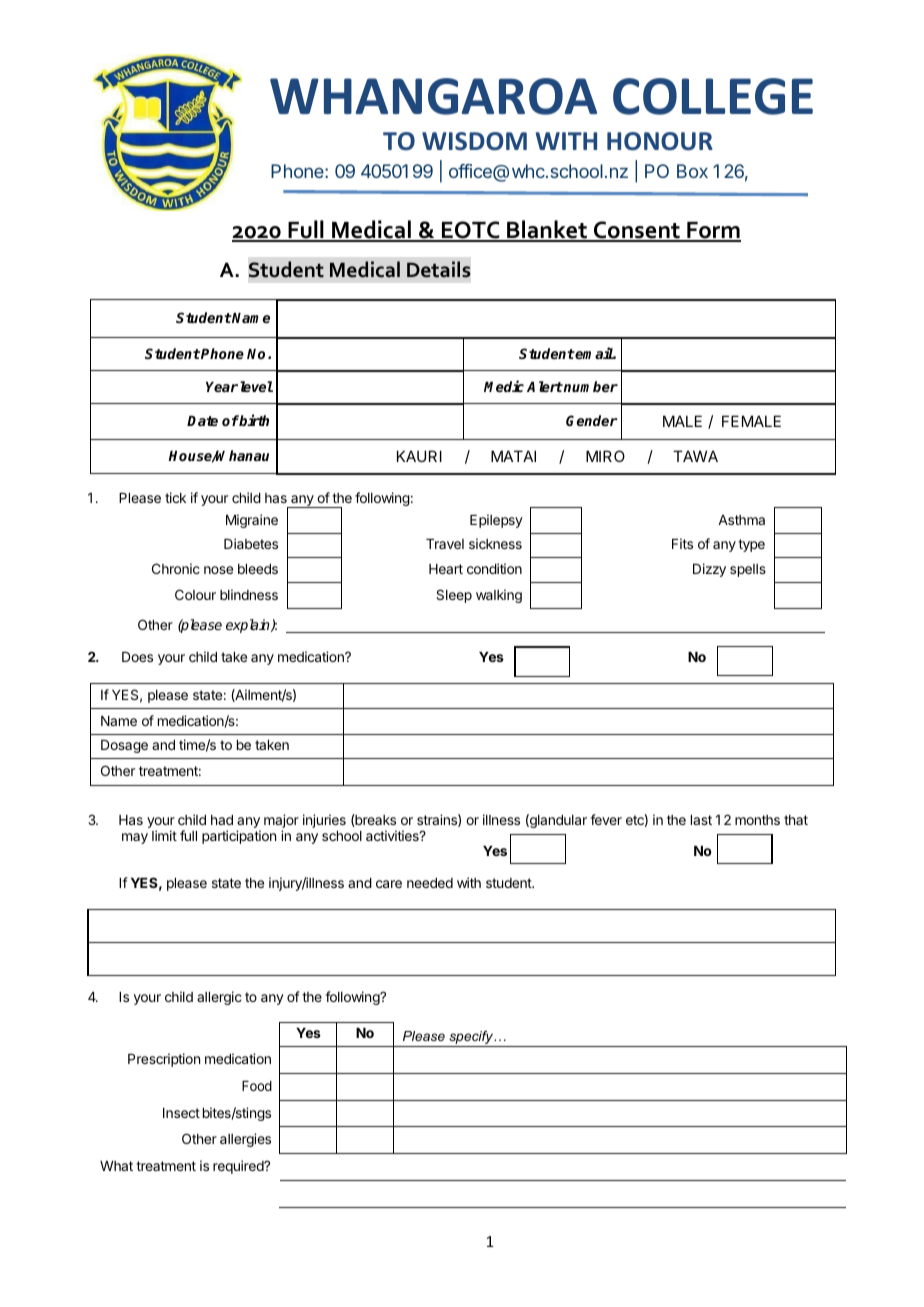  What do you see at coordinates (713, 96) in the screenshot?
I see `COLLEGE` at bounding box center [713, 96].
